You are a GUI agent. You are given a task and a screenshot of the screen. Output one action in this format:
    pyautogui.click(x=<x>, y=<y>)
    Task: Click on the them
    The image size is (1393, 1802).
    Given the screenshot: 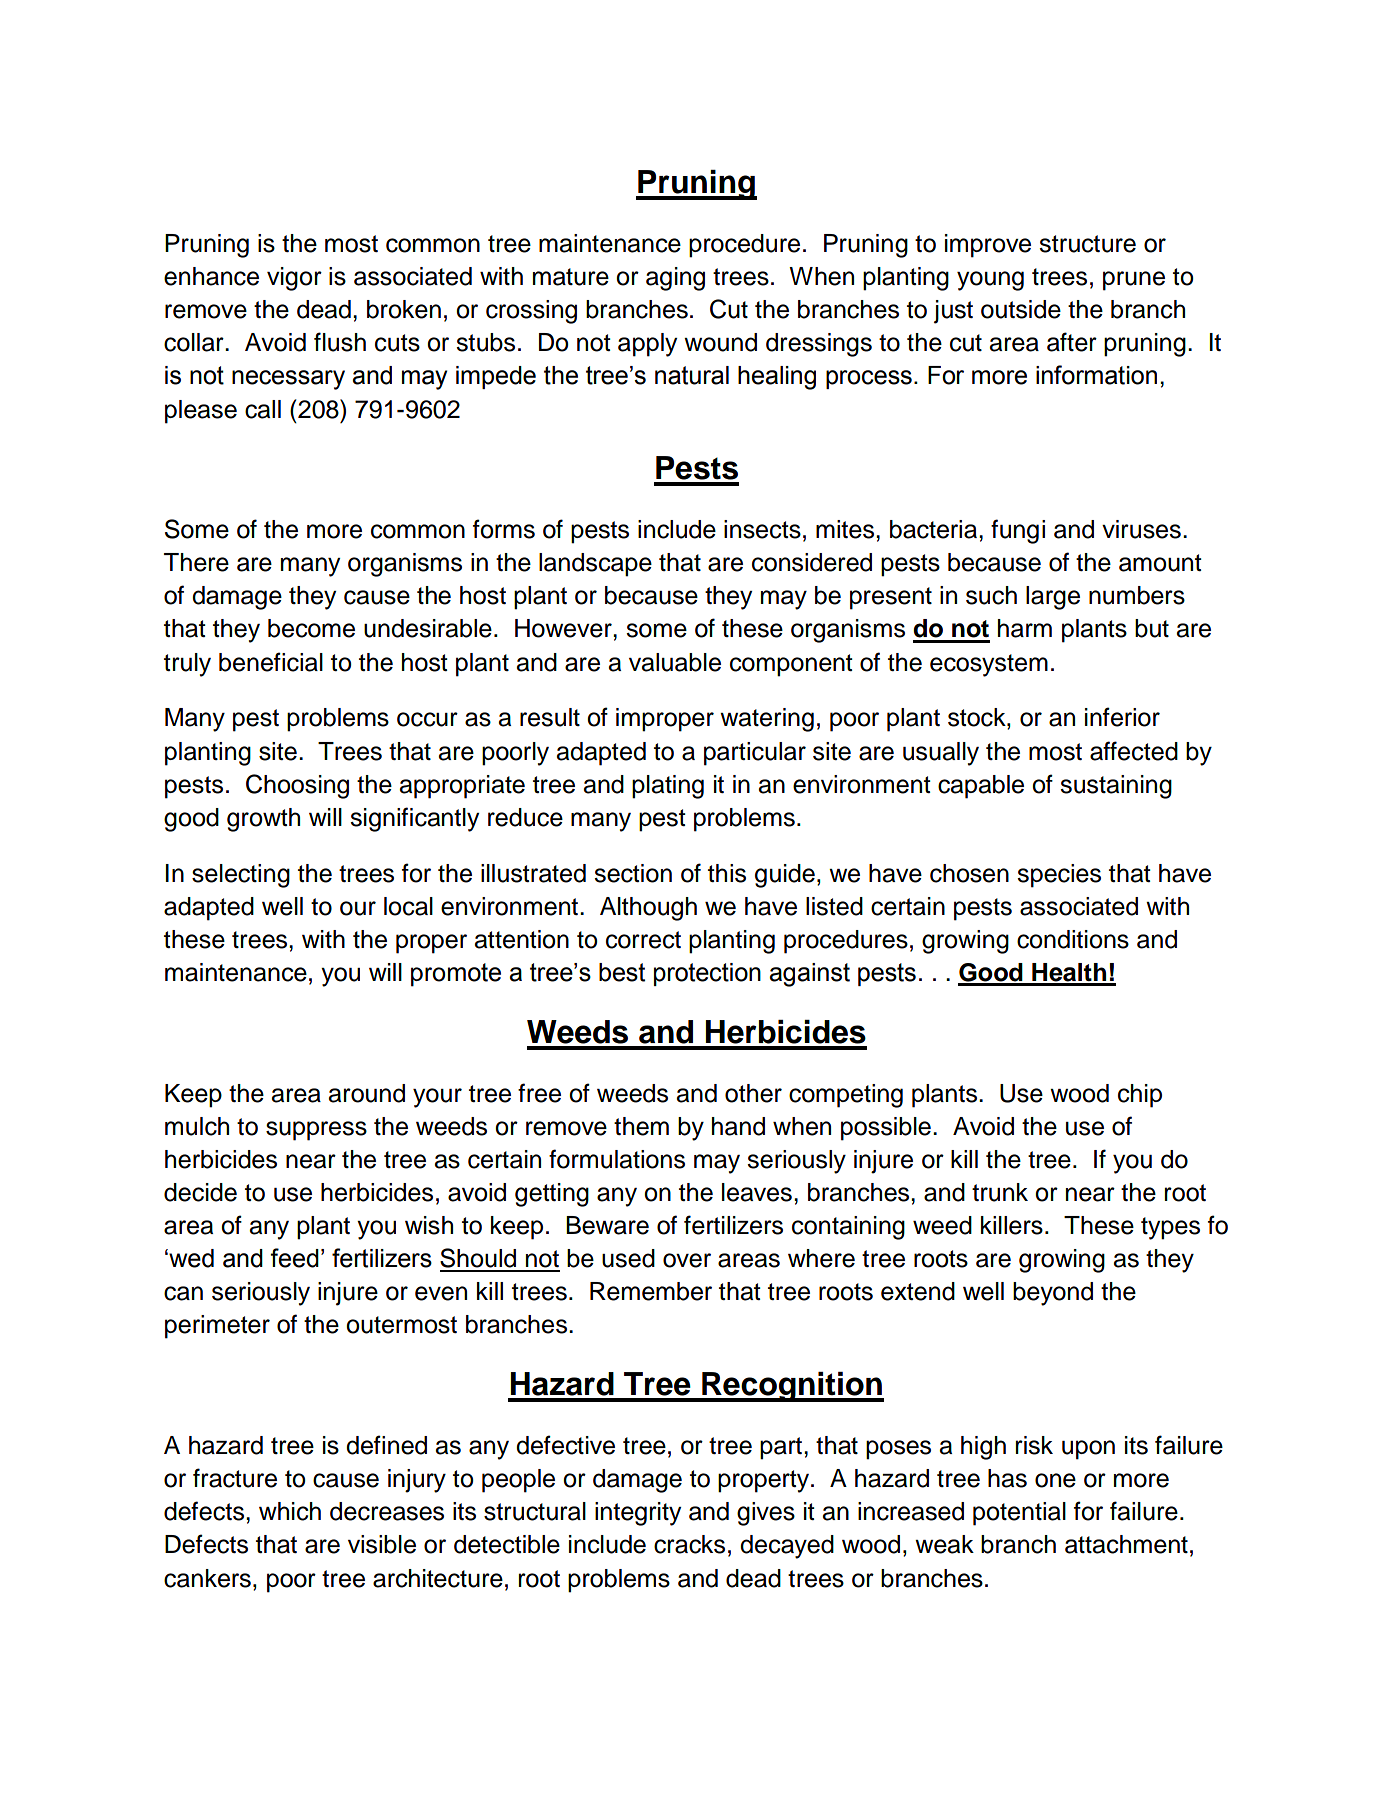 What is the action you would take?
    pyautogui.click(x=641, y=1126)
